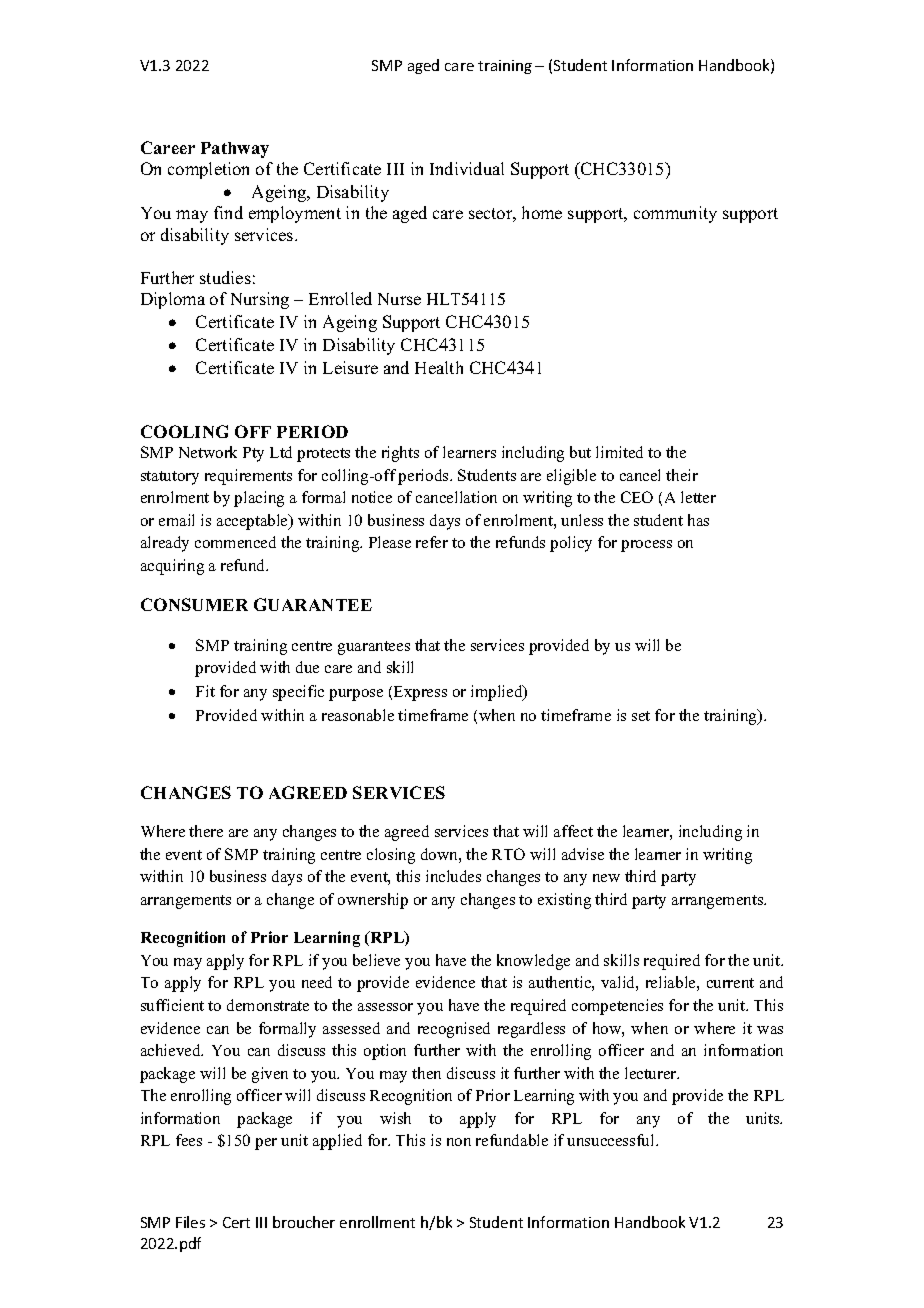  What do you see at coordinates (467, 168) in the screenshot?
I see `Individual` at bounding box center [467, 168].
